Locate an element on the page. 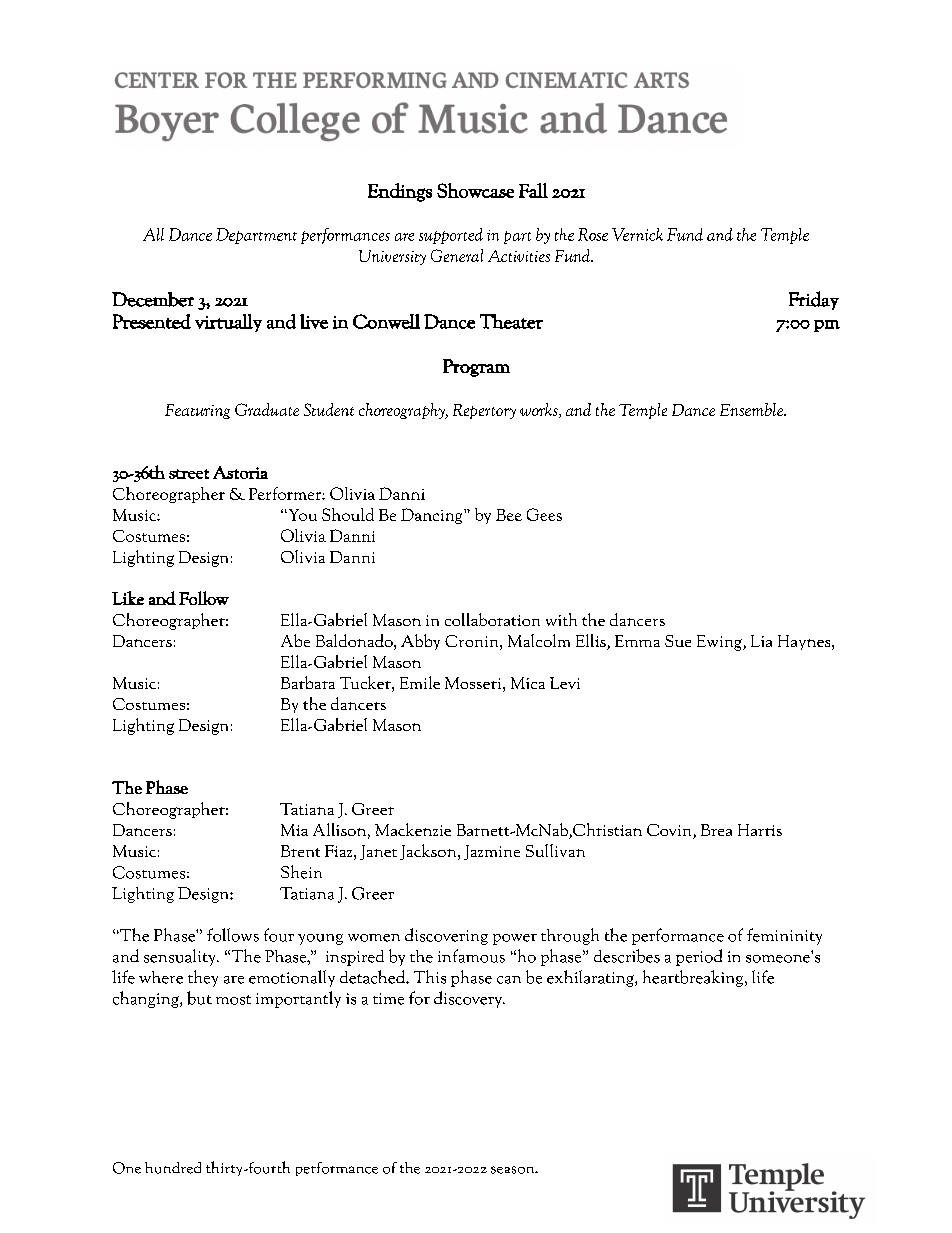 The width and height of the document is (952, 1233). infamous is located at coordinates (471, 956).
